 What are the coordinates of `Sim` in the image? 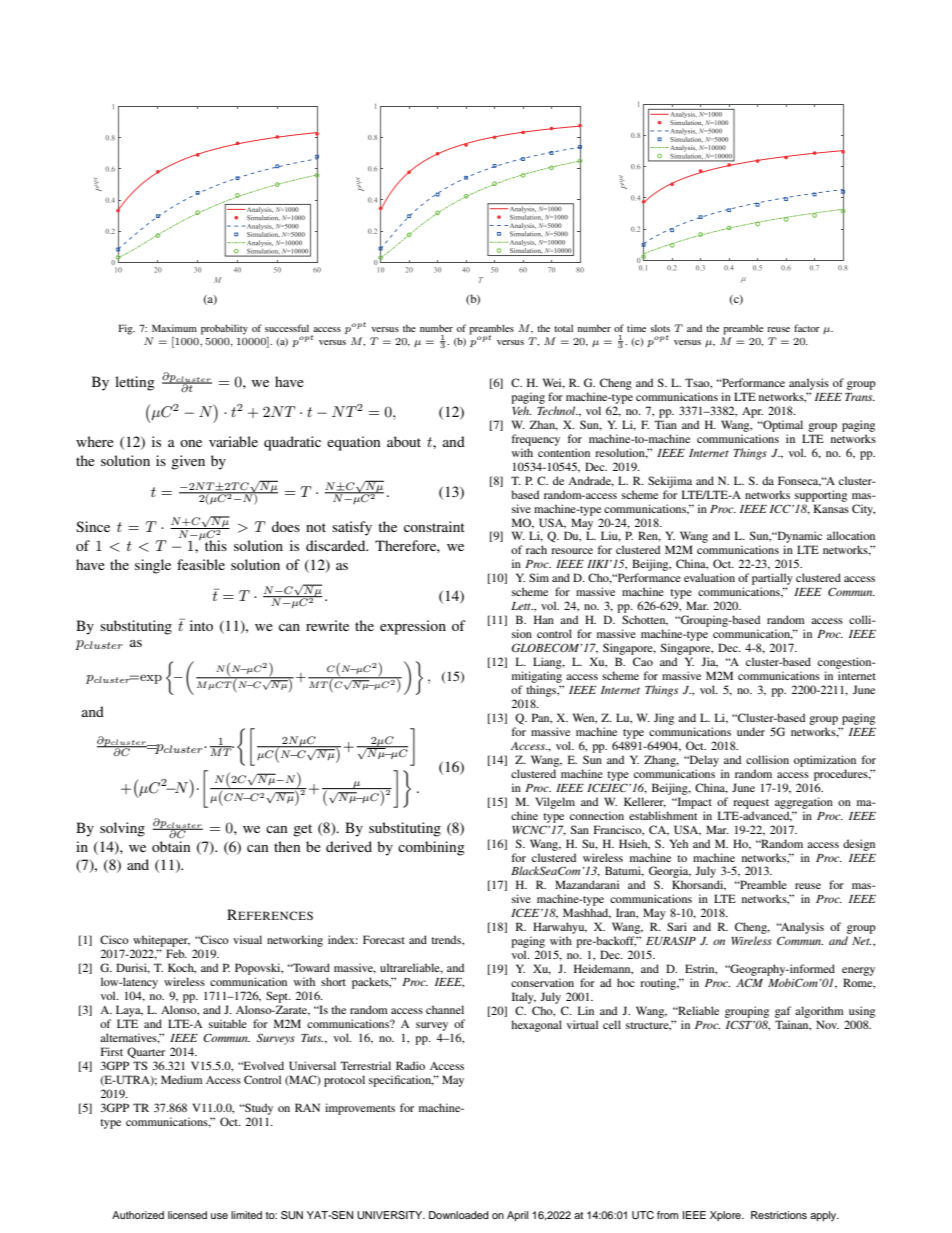 It's located at (539, 577).
